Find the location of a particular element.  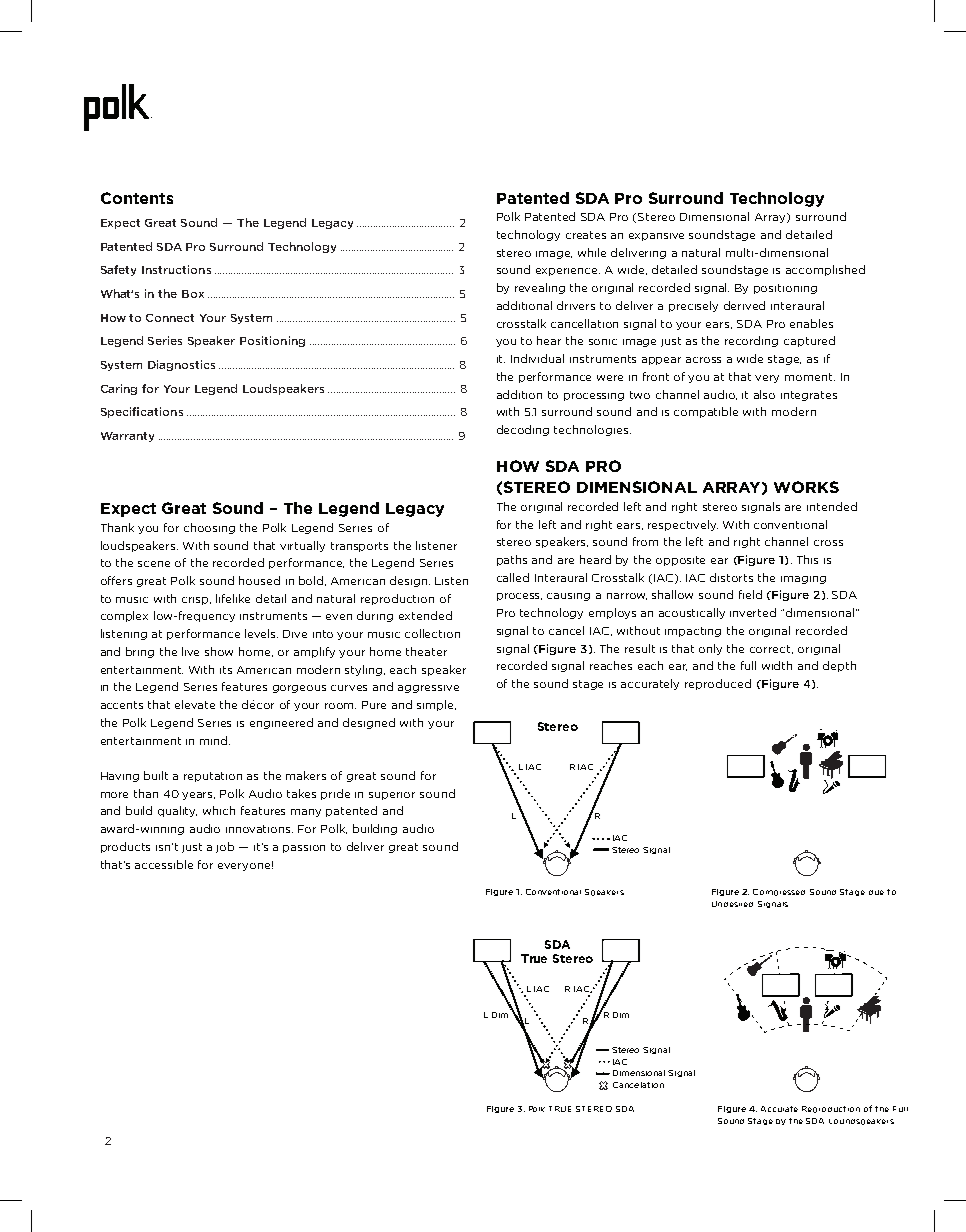

show is located at coordinates (219, 651).
